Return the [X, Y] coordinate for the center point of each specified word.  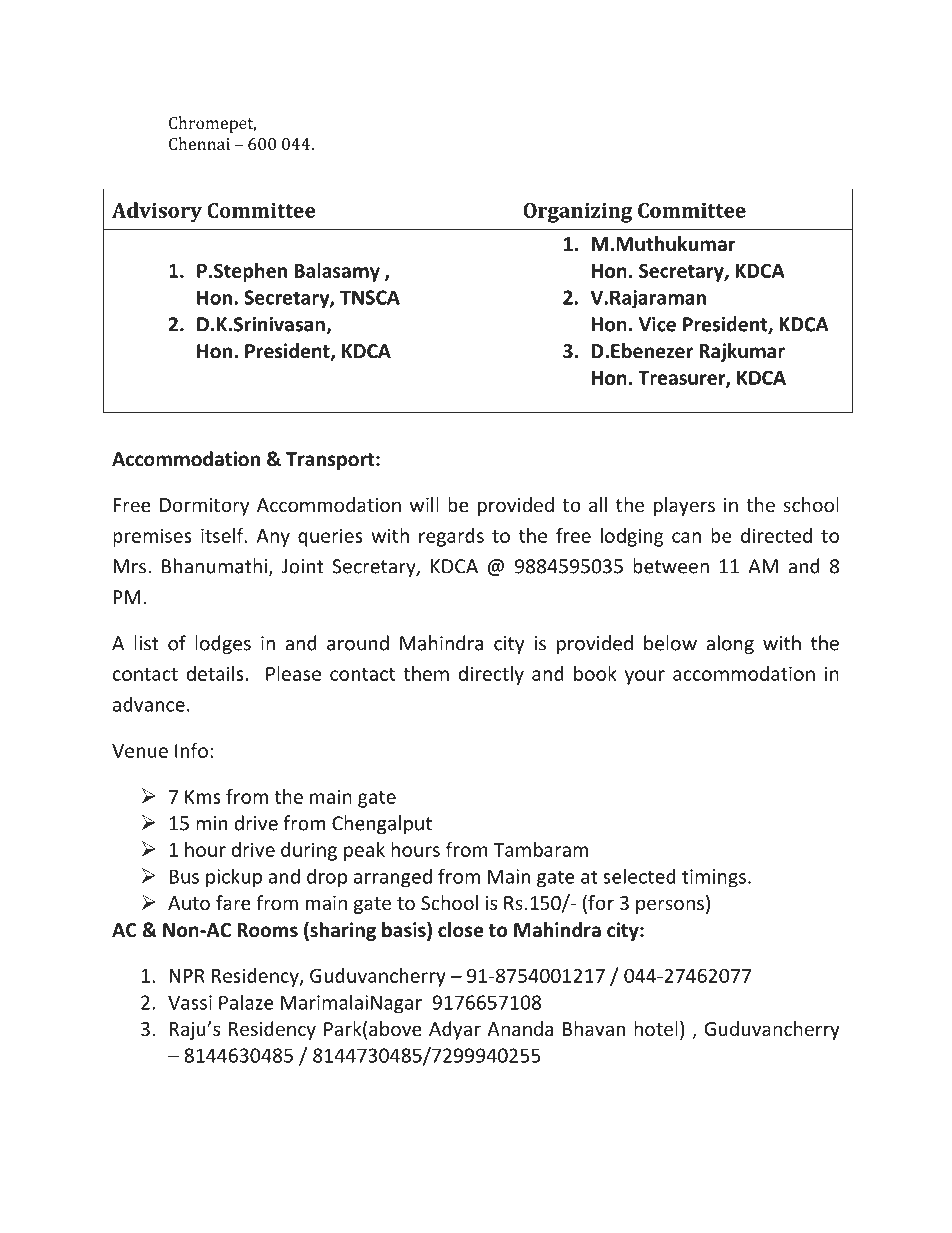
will [424, 504]
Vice [657, 324]
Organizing [577, 213]
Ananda [520, 1028]
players [684, 506]
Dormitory [204, 507]
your [645, 677]
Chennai [199, 143]
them [426, 673]
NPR [187, 976]
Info [191, 750]
